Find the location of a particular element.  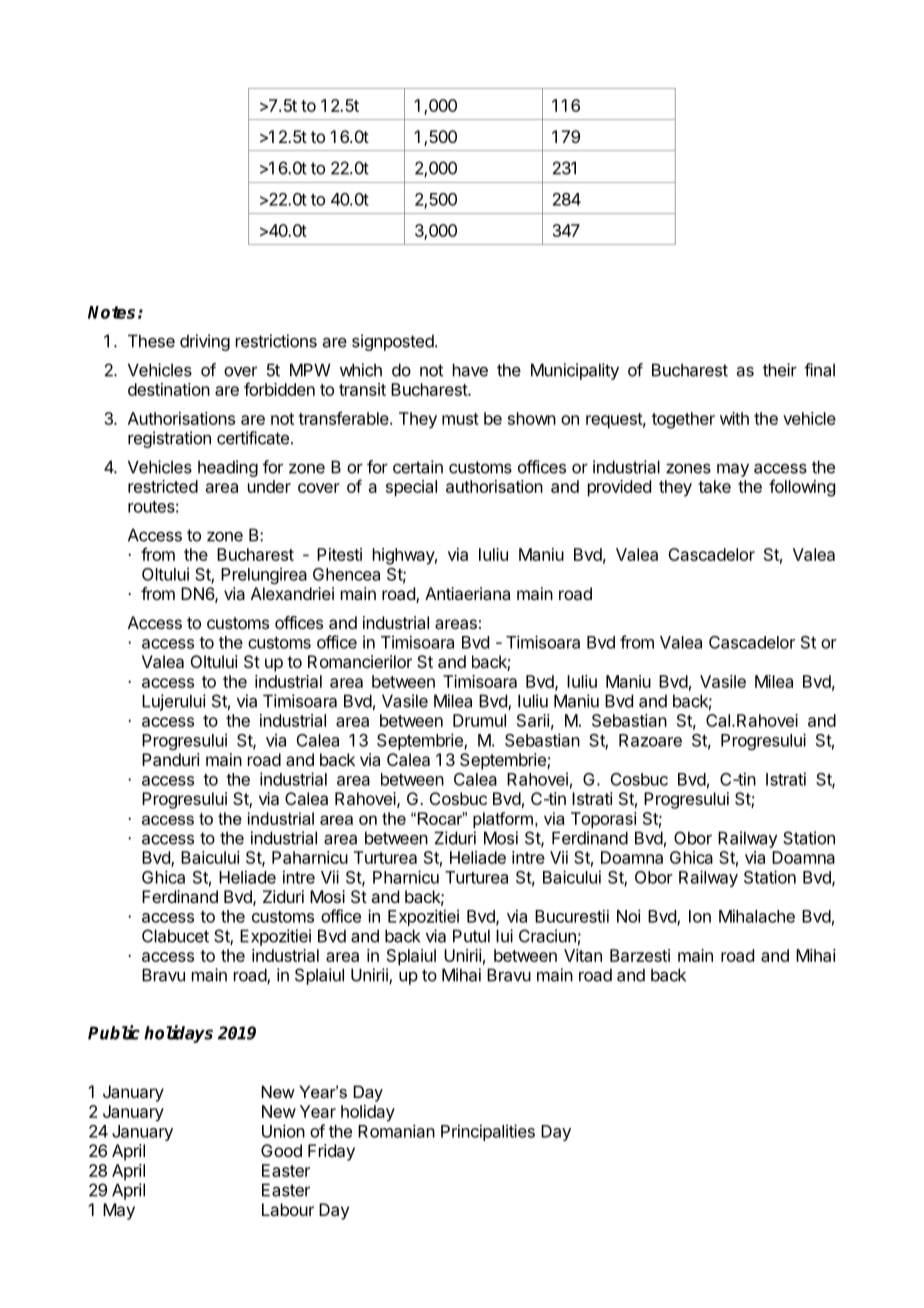

Principalities is located at coordinates (488, 1132).
